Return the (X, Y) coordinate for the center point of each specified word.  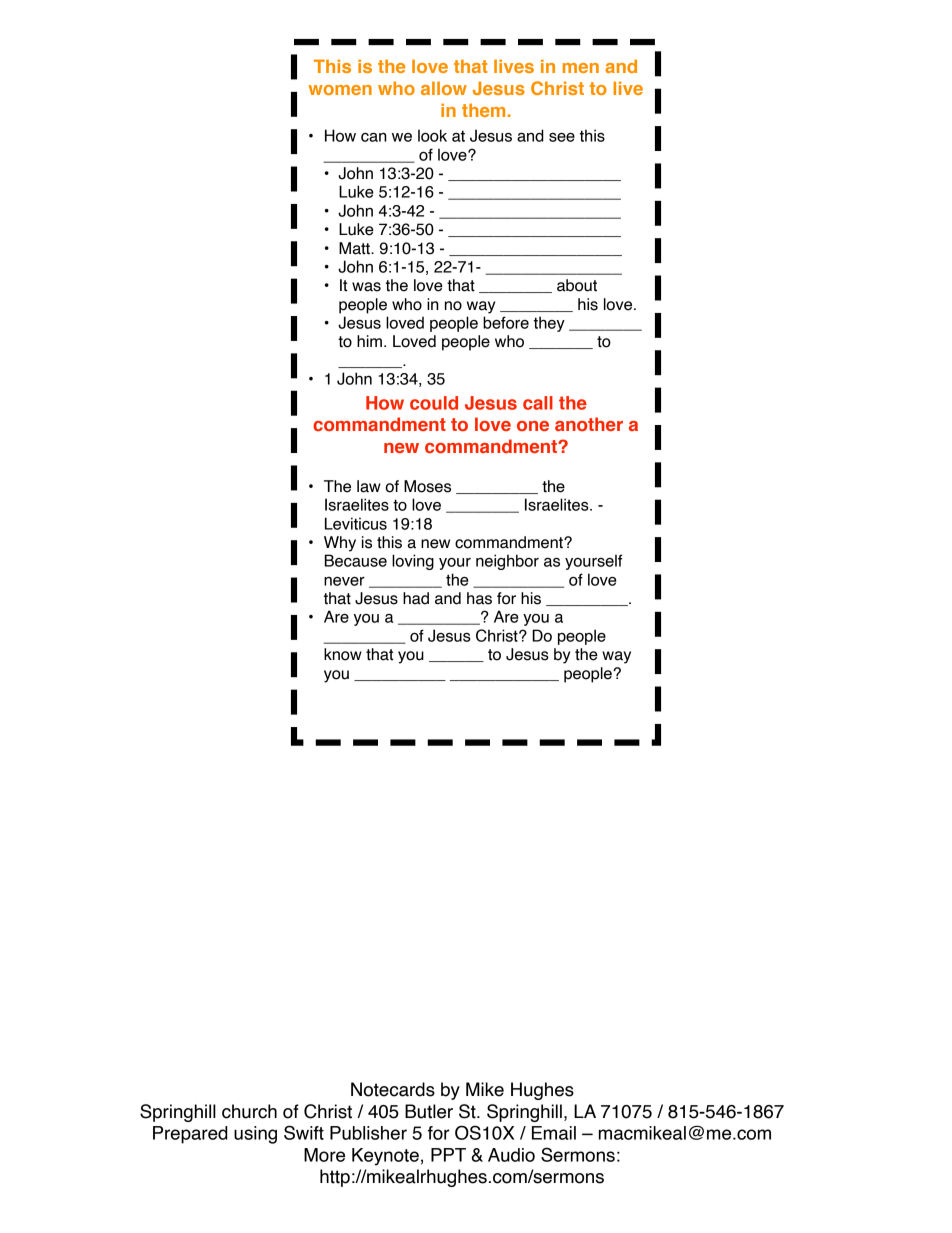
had (416, 598)
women (340, 90)
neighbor (507, 562)
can (374, 137)
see (562, 137)
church (249, 1111)
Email (554, 1133)
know (343, 654)
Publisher (368, 1133)
